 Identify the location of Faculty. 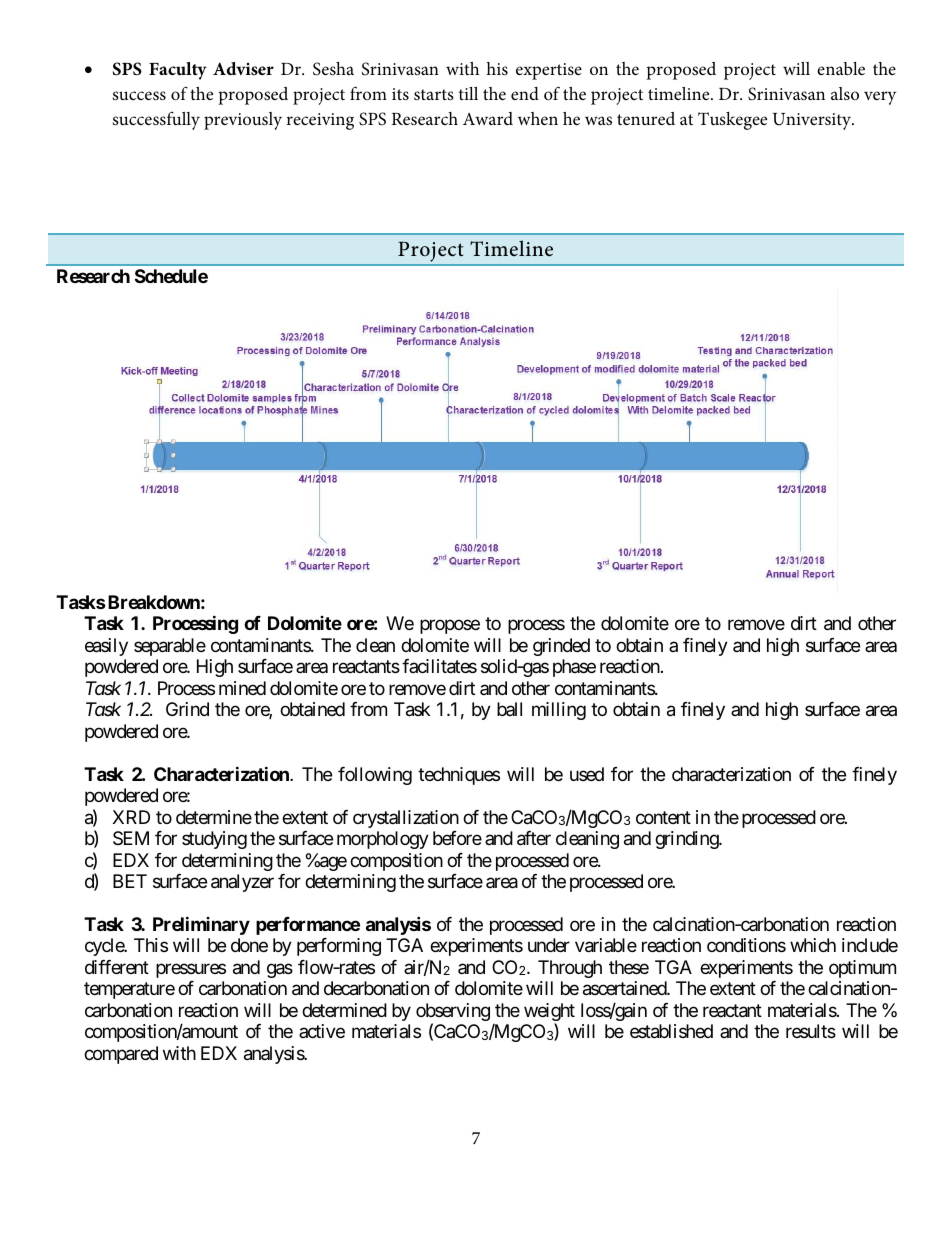
(178, 71).
